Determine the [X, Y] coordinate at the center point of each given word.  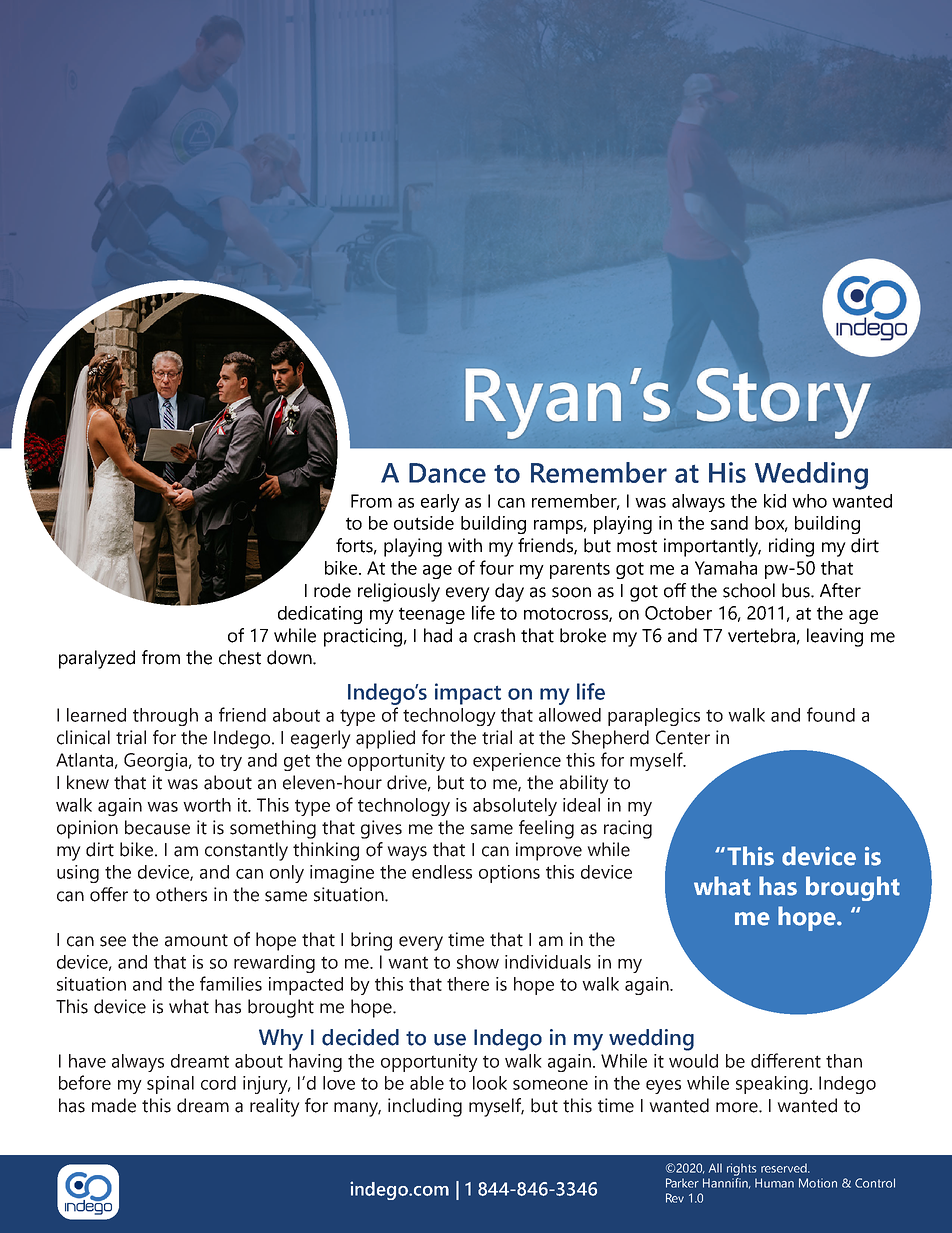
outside [424, 523]
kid [775, 501]
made [114, 1105]
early [440, 503]
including [425, 1107]
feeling [546, 829]
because [157, 827]
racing [628, 829]
